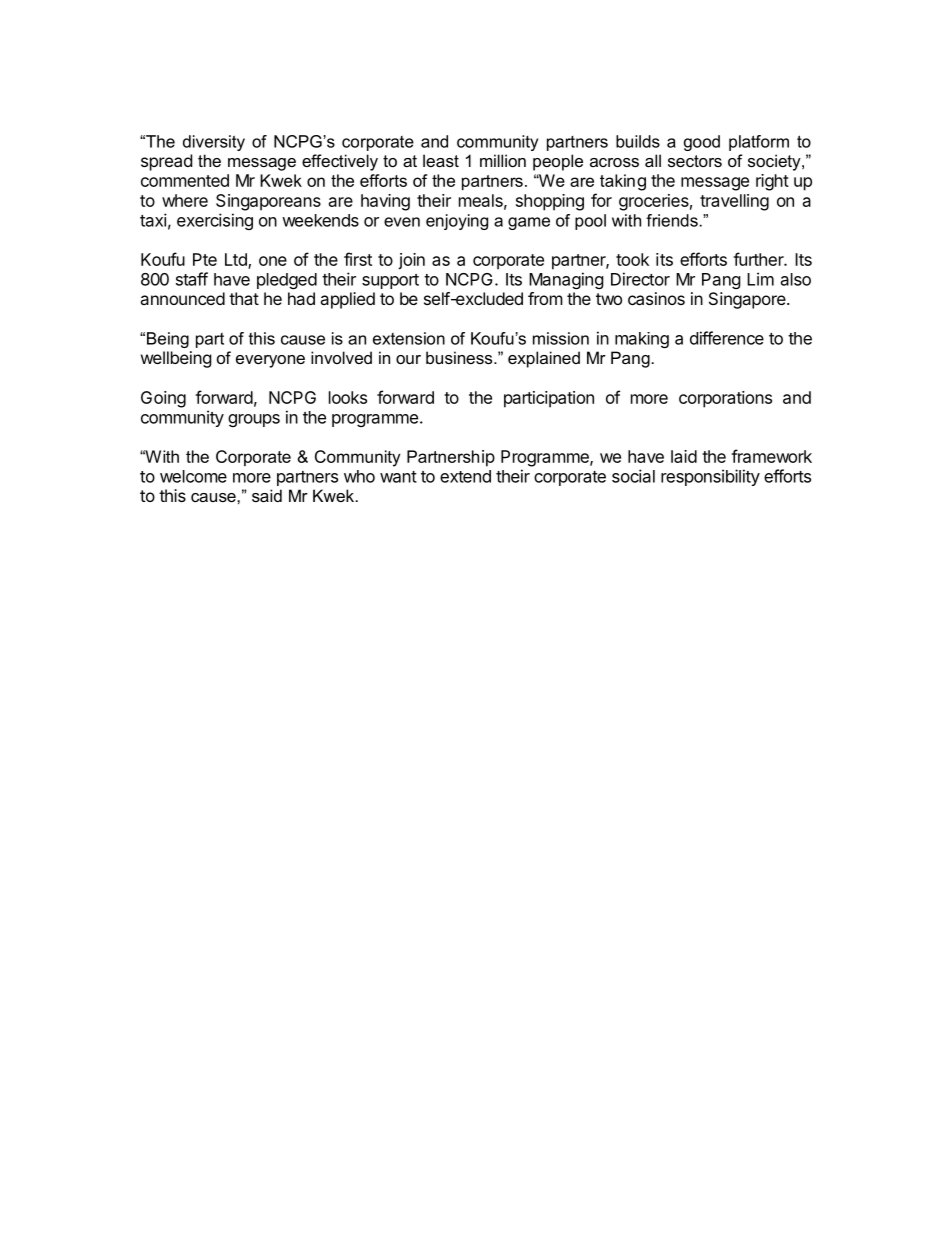 This image has width=952, height=1233. What do you see at coordinates (237, 260) in the image?
I see `Ltd` at bounding box center [237, 260].
